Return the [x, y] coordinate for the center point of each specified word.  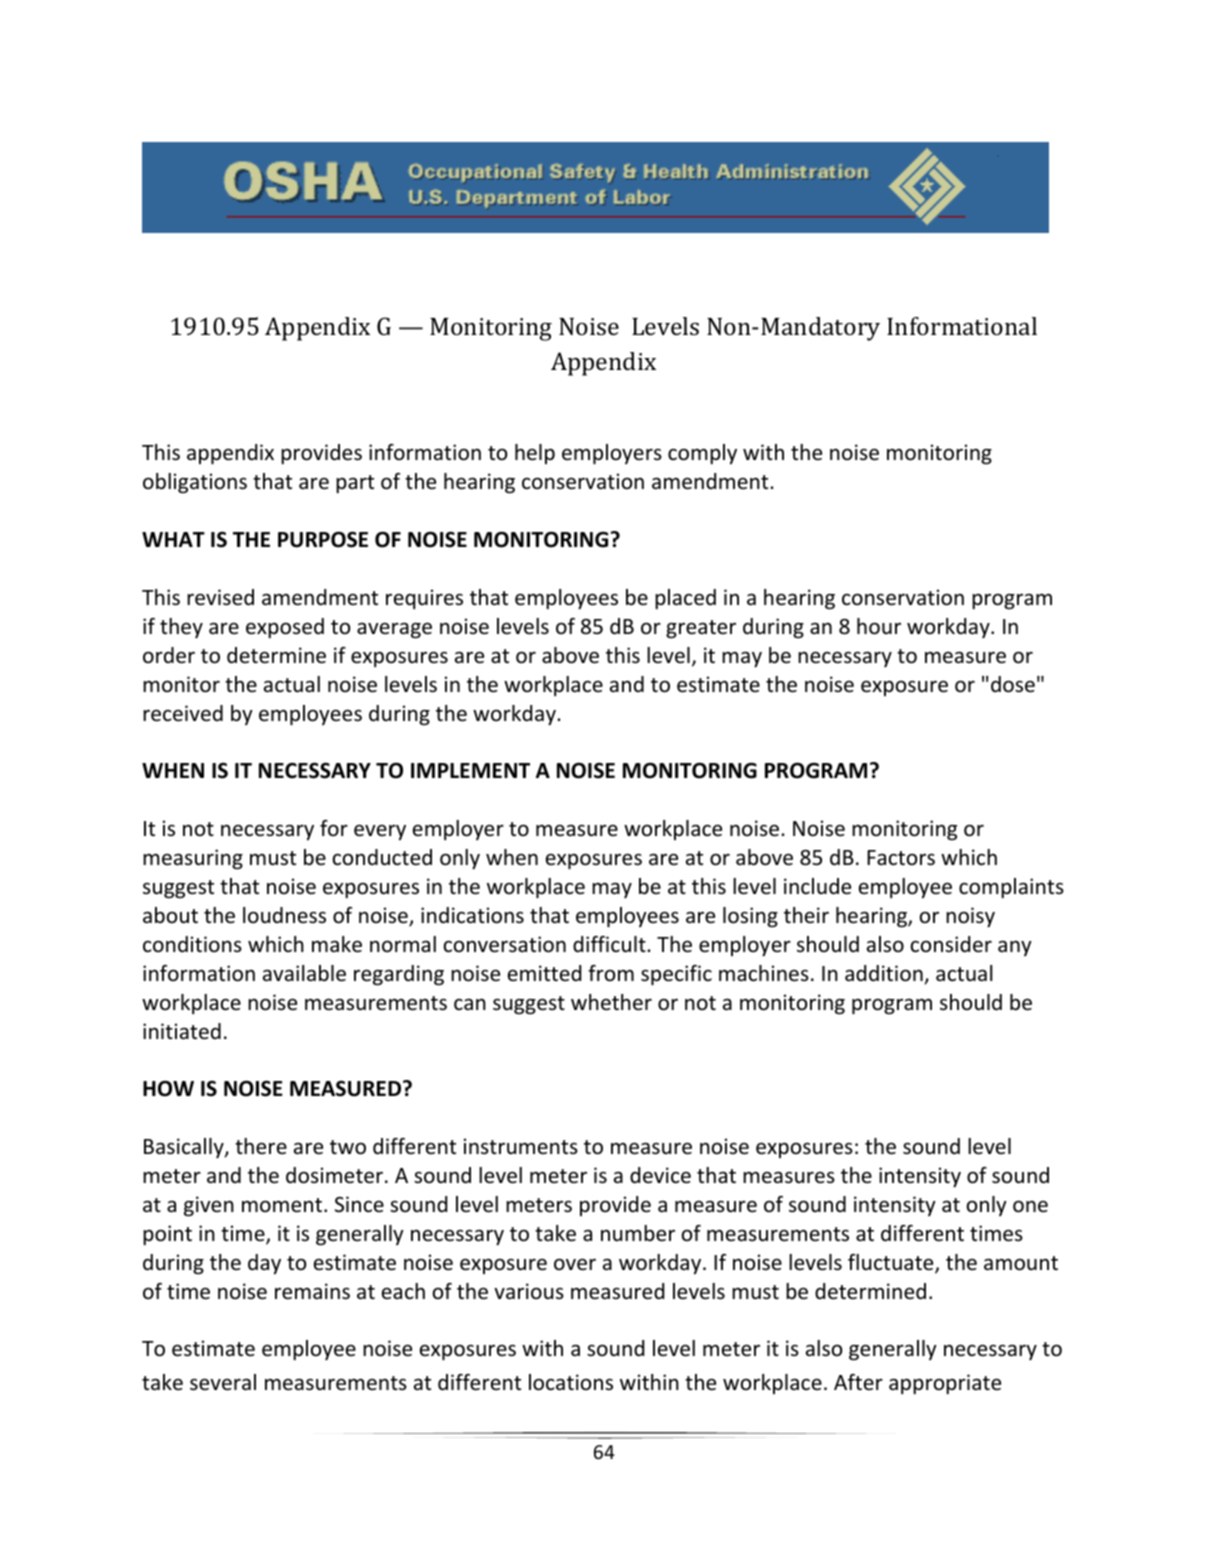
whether [611, 1002]
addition [885, 974]
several [223, 1382]
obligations [195, 483]
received [183, 713]
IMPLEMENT [470, 770]
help [535, 454]
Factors [901, 858]
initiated [182, 1031]
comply [702, 454]
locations [571, 1382]
